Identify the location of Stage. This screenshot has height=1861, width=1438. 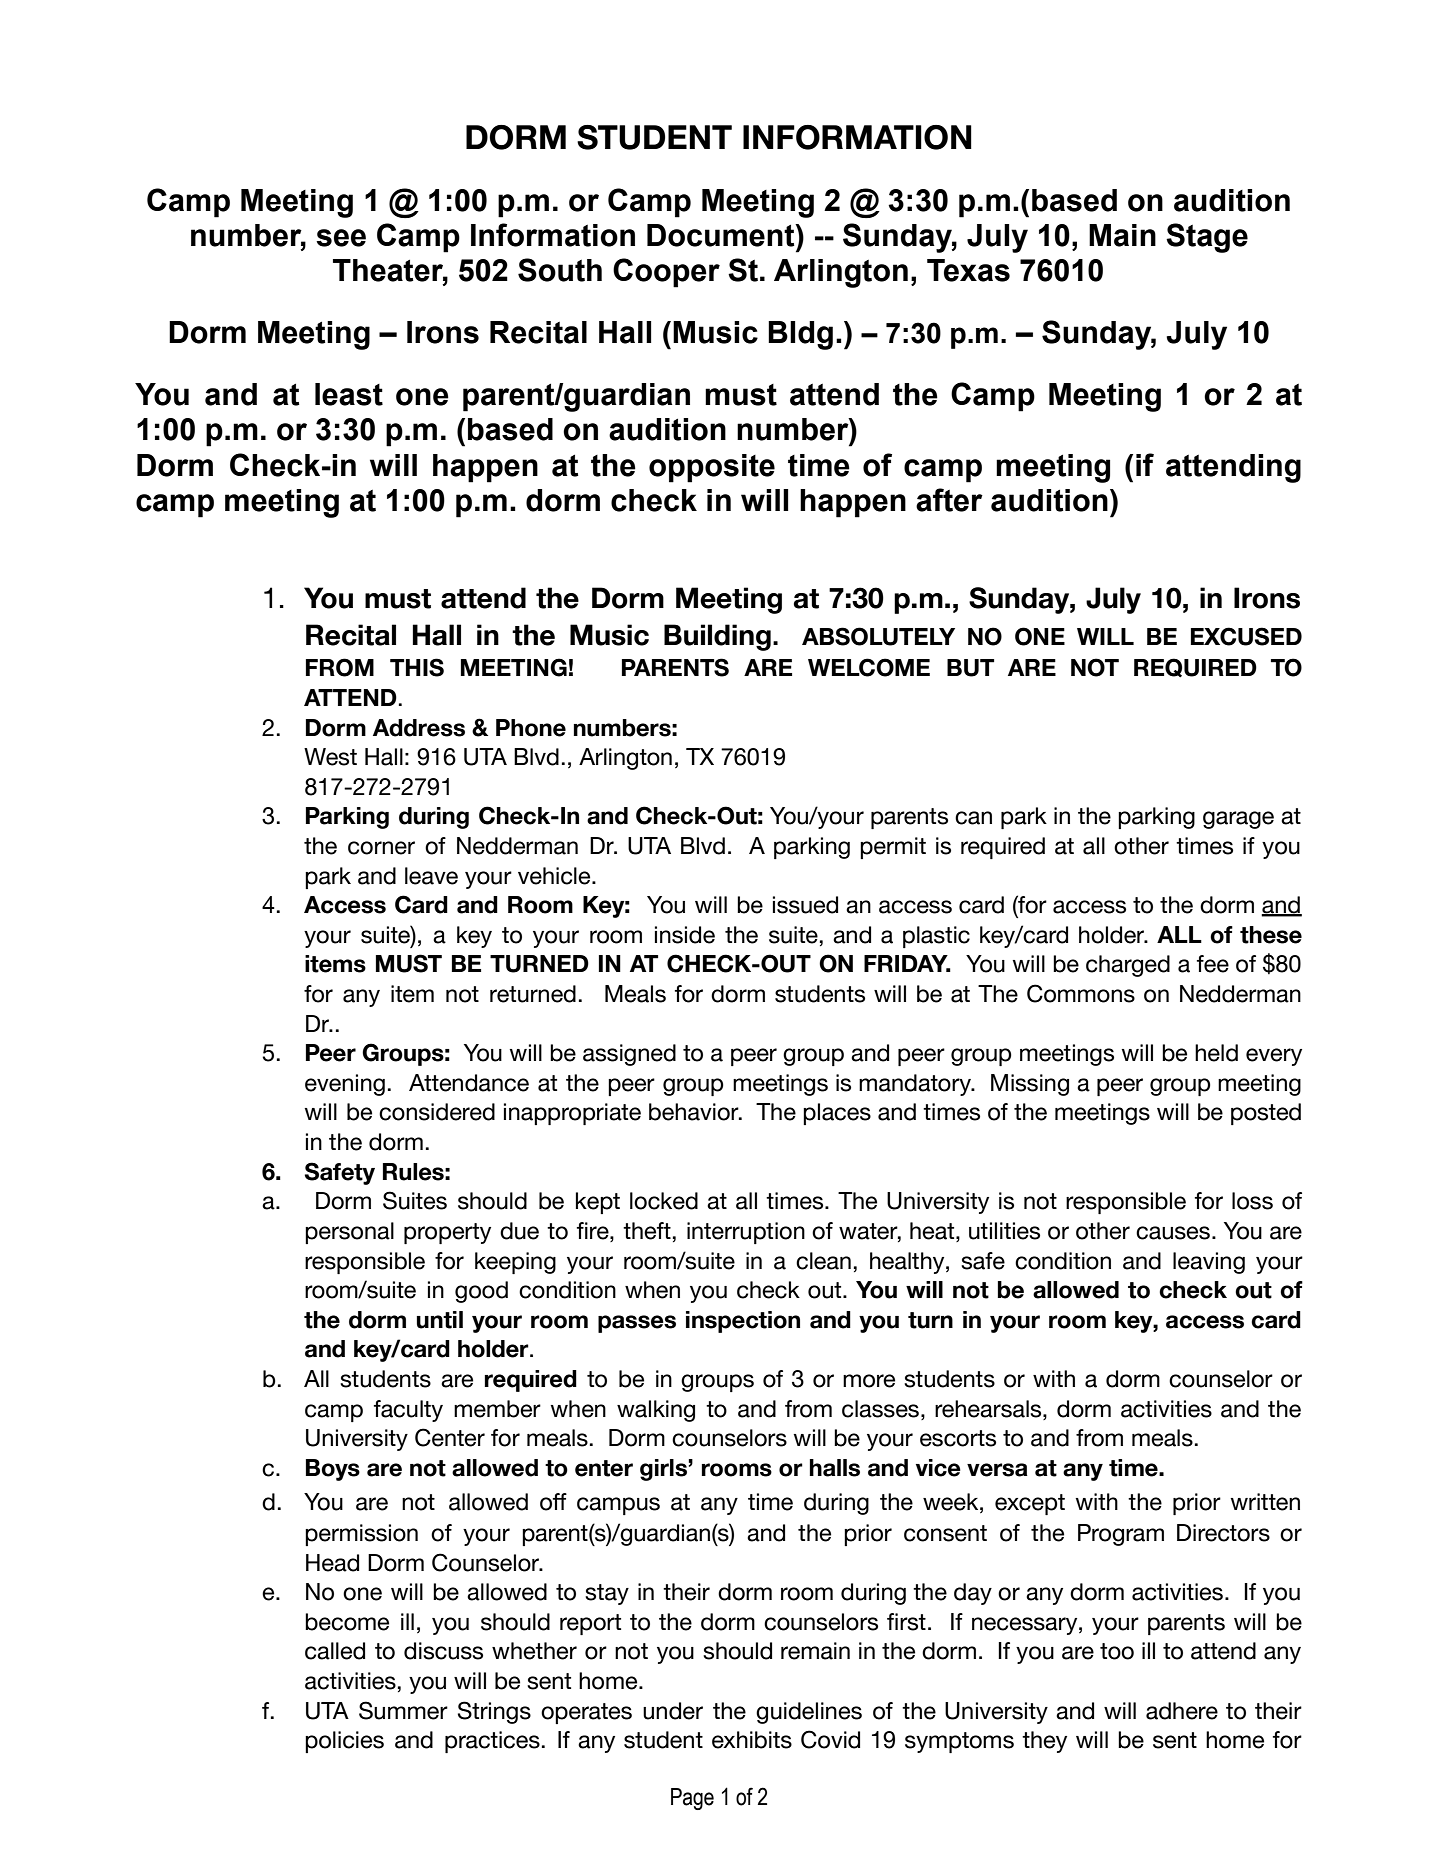
(1207, 238).
